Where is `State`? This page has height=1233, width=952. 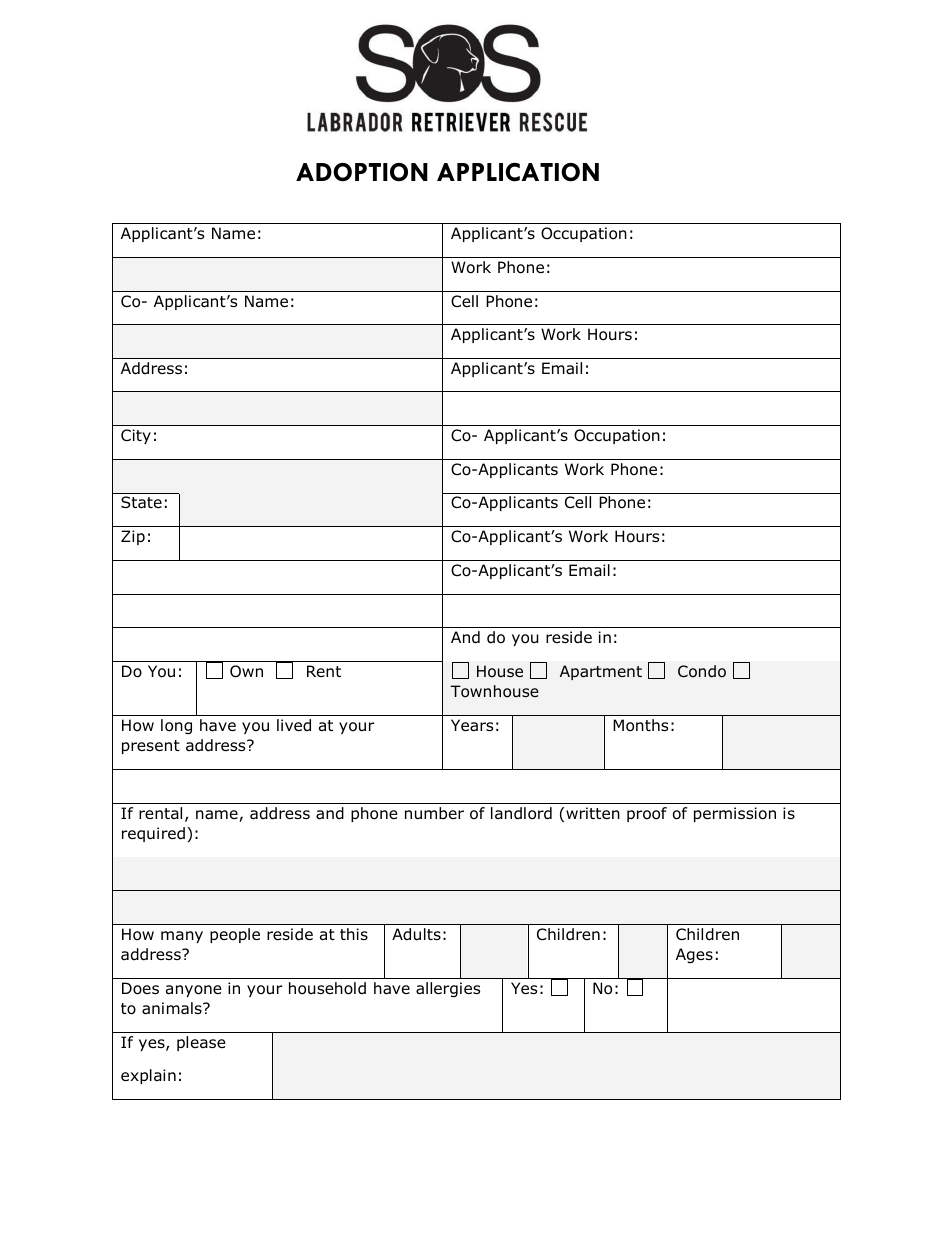 State is located at coordinates (141, 502).
